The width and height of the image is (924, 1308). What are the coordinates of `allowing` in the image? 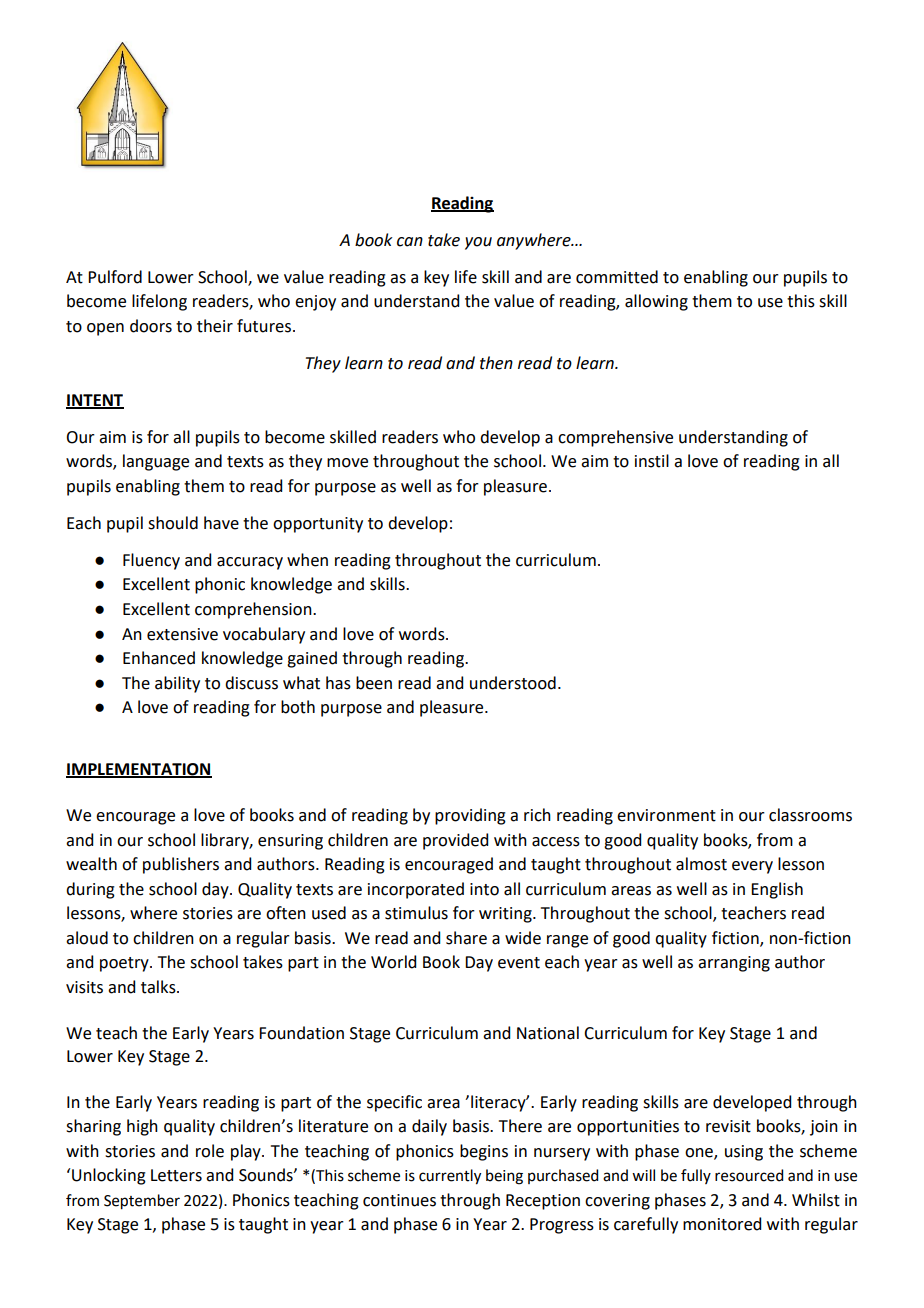 It's located at (656, 302).
